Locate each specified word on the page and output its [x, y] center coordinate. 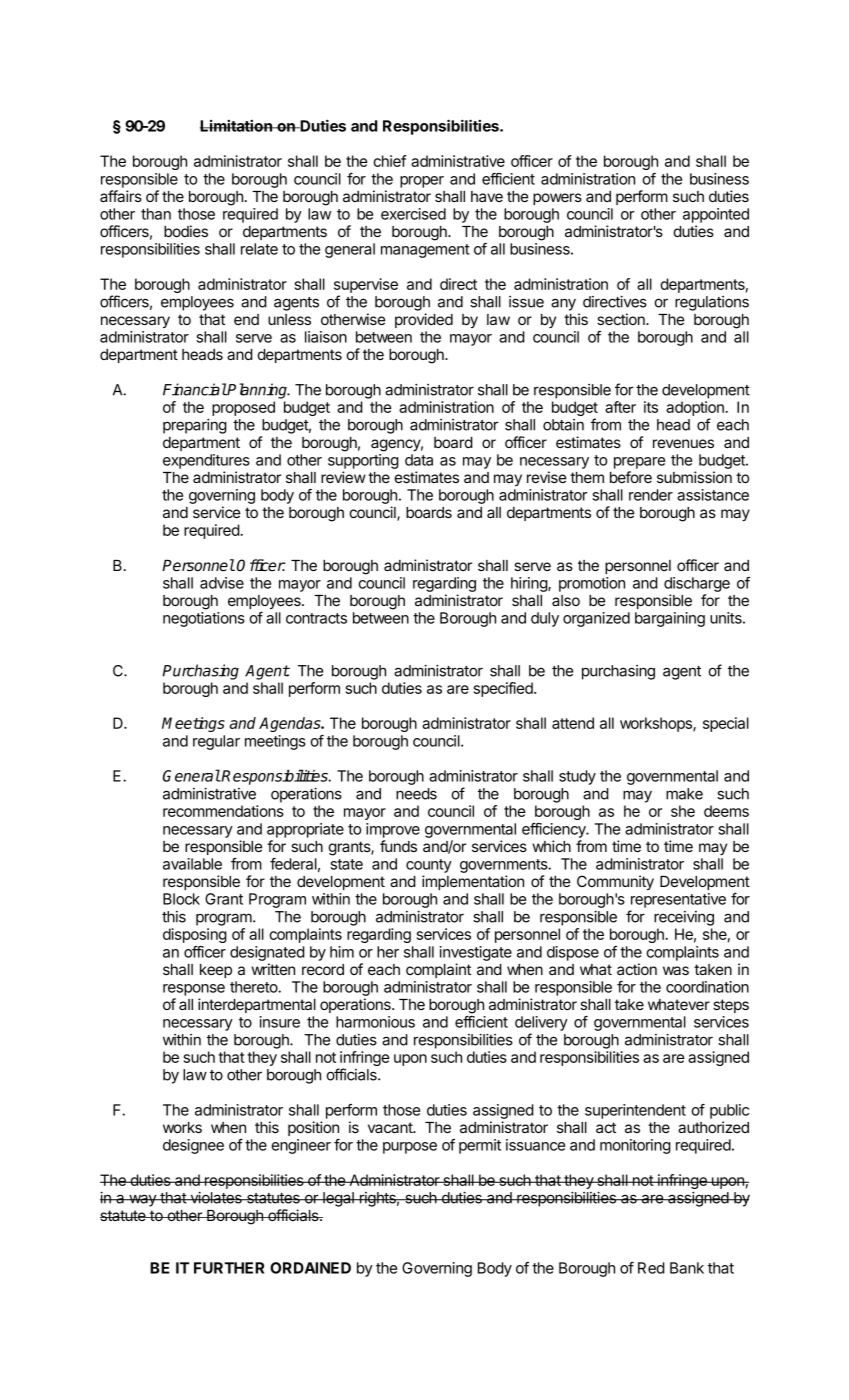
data [419, 460]
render [651, 495]
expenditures [206, 461]
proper [422, 182]
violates [216, 1197]
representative [678, 900]
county [429, 866]
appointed [716, 215]
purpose [410, 1148]
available [192, 864]
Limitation [237, 126]
